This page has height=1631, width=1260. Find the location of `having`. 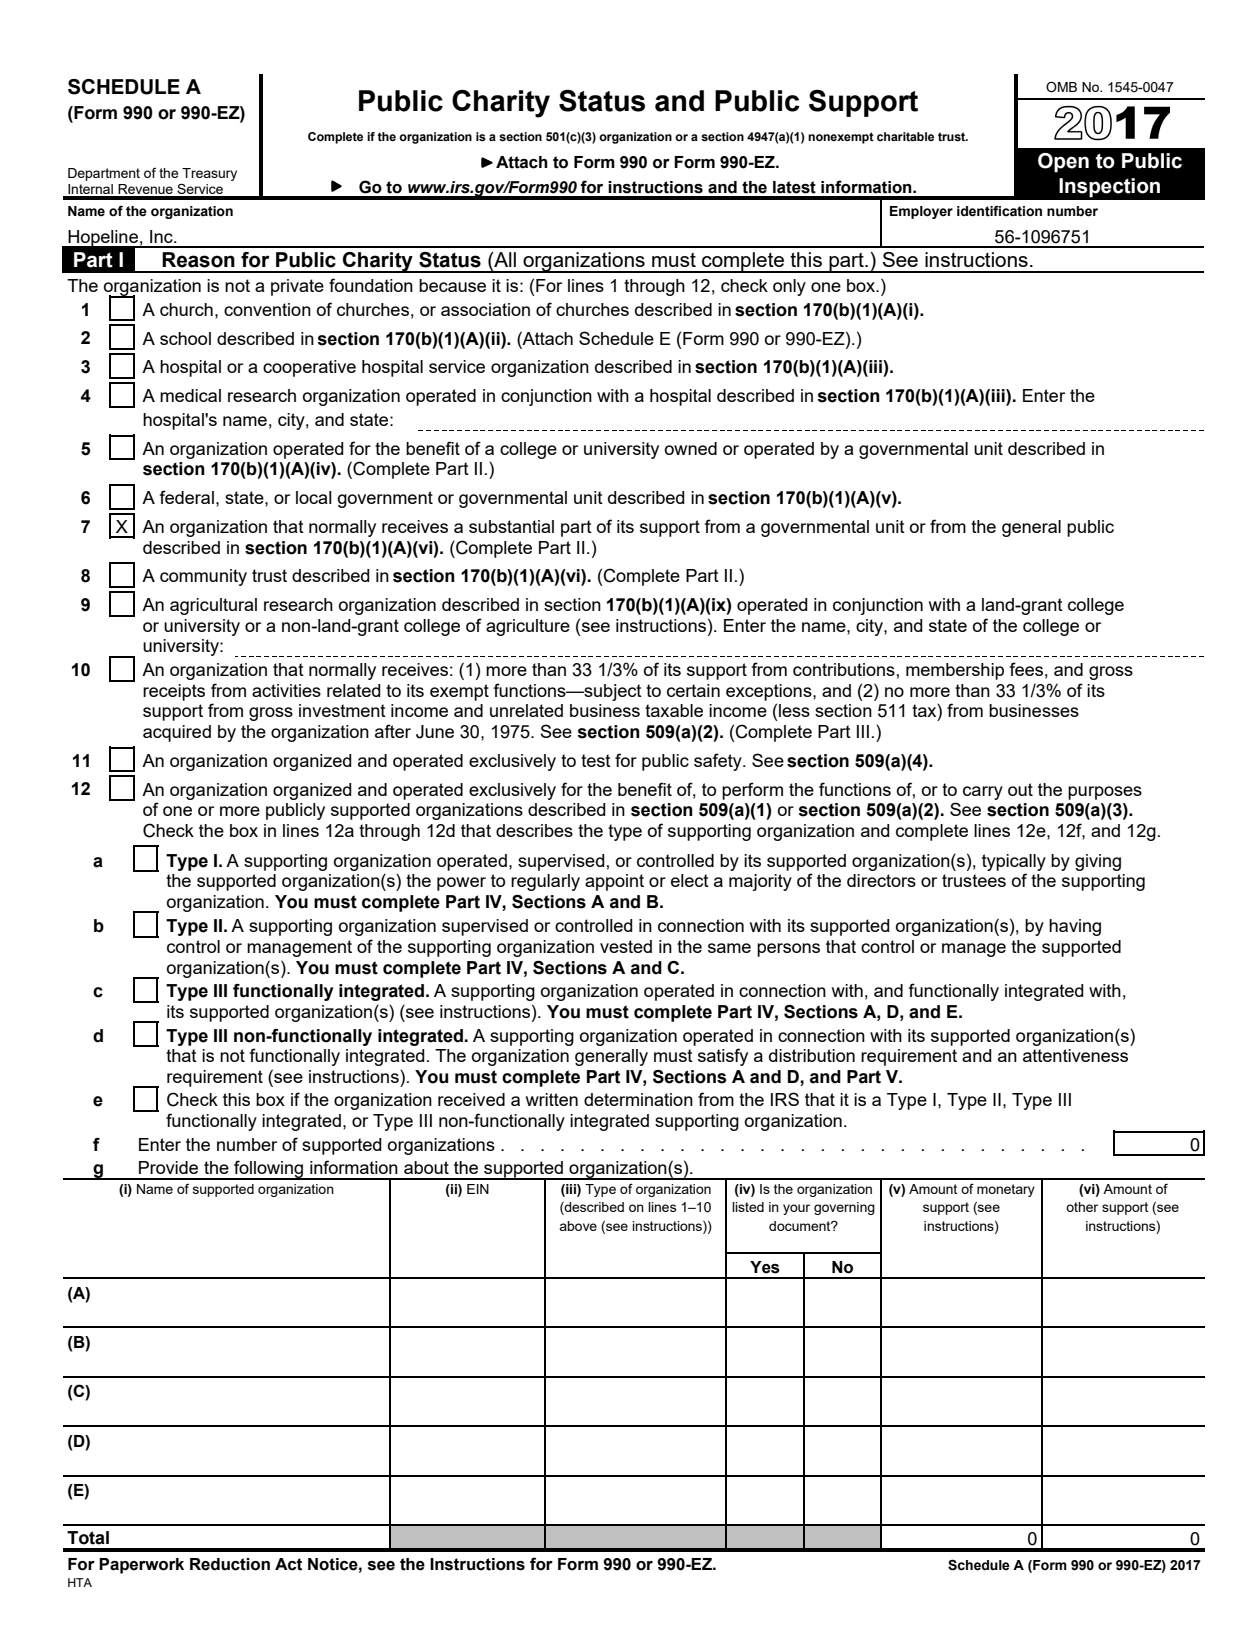

having is located at coordinates (1075, 927).
